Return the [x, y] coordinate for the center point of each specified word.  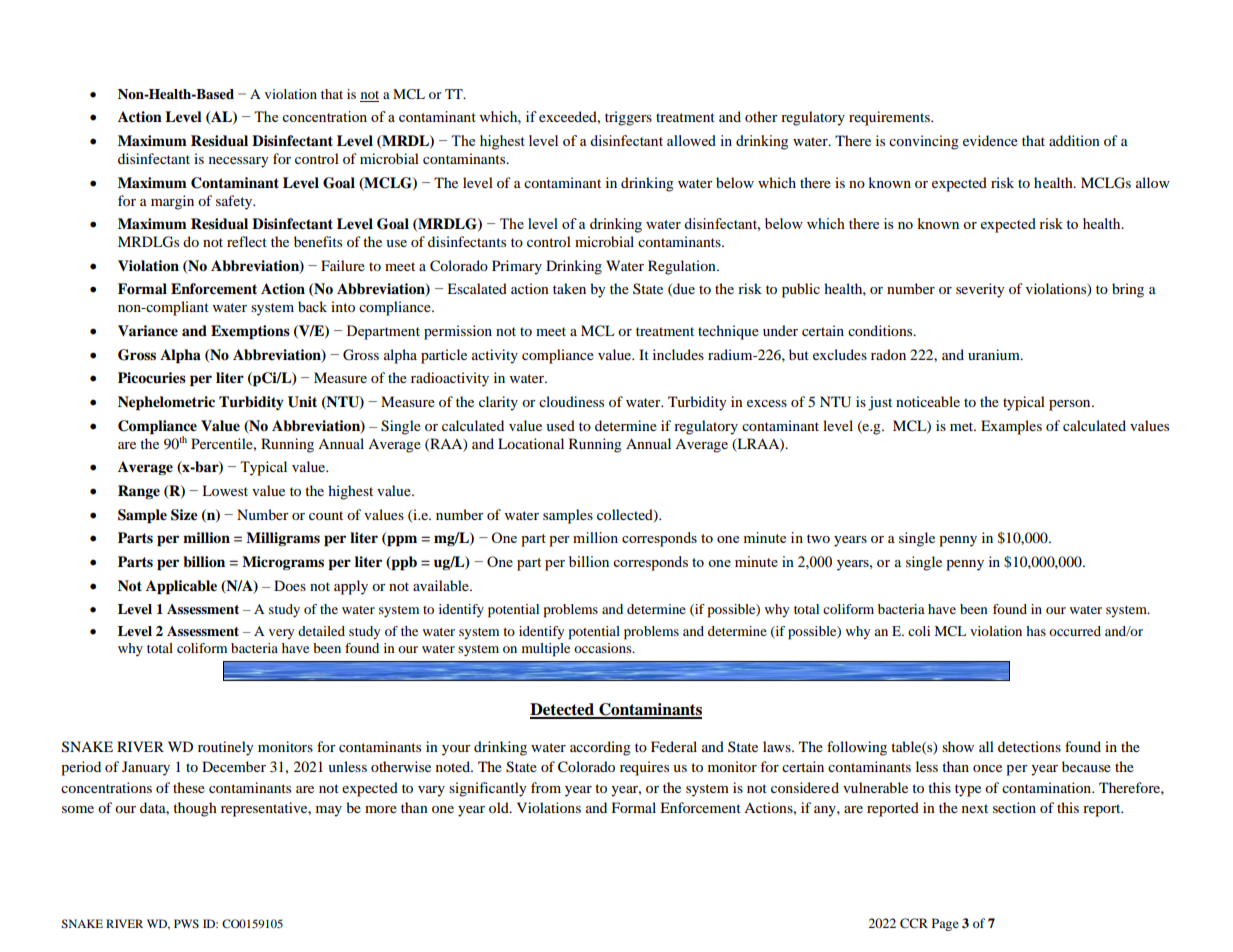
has [1036, 631]
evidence [990, 140]
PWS [186, 923]
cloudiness [571, 401]
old [500, 807]
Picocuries [152, 378]
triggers [628, 118]
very [281, 634]
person [1071, 405]
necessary [239, 162]
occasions [604, 648]
